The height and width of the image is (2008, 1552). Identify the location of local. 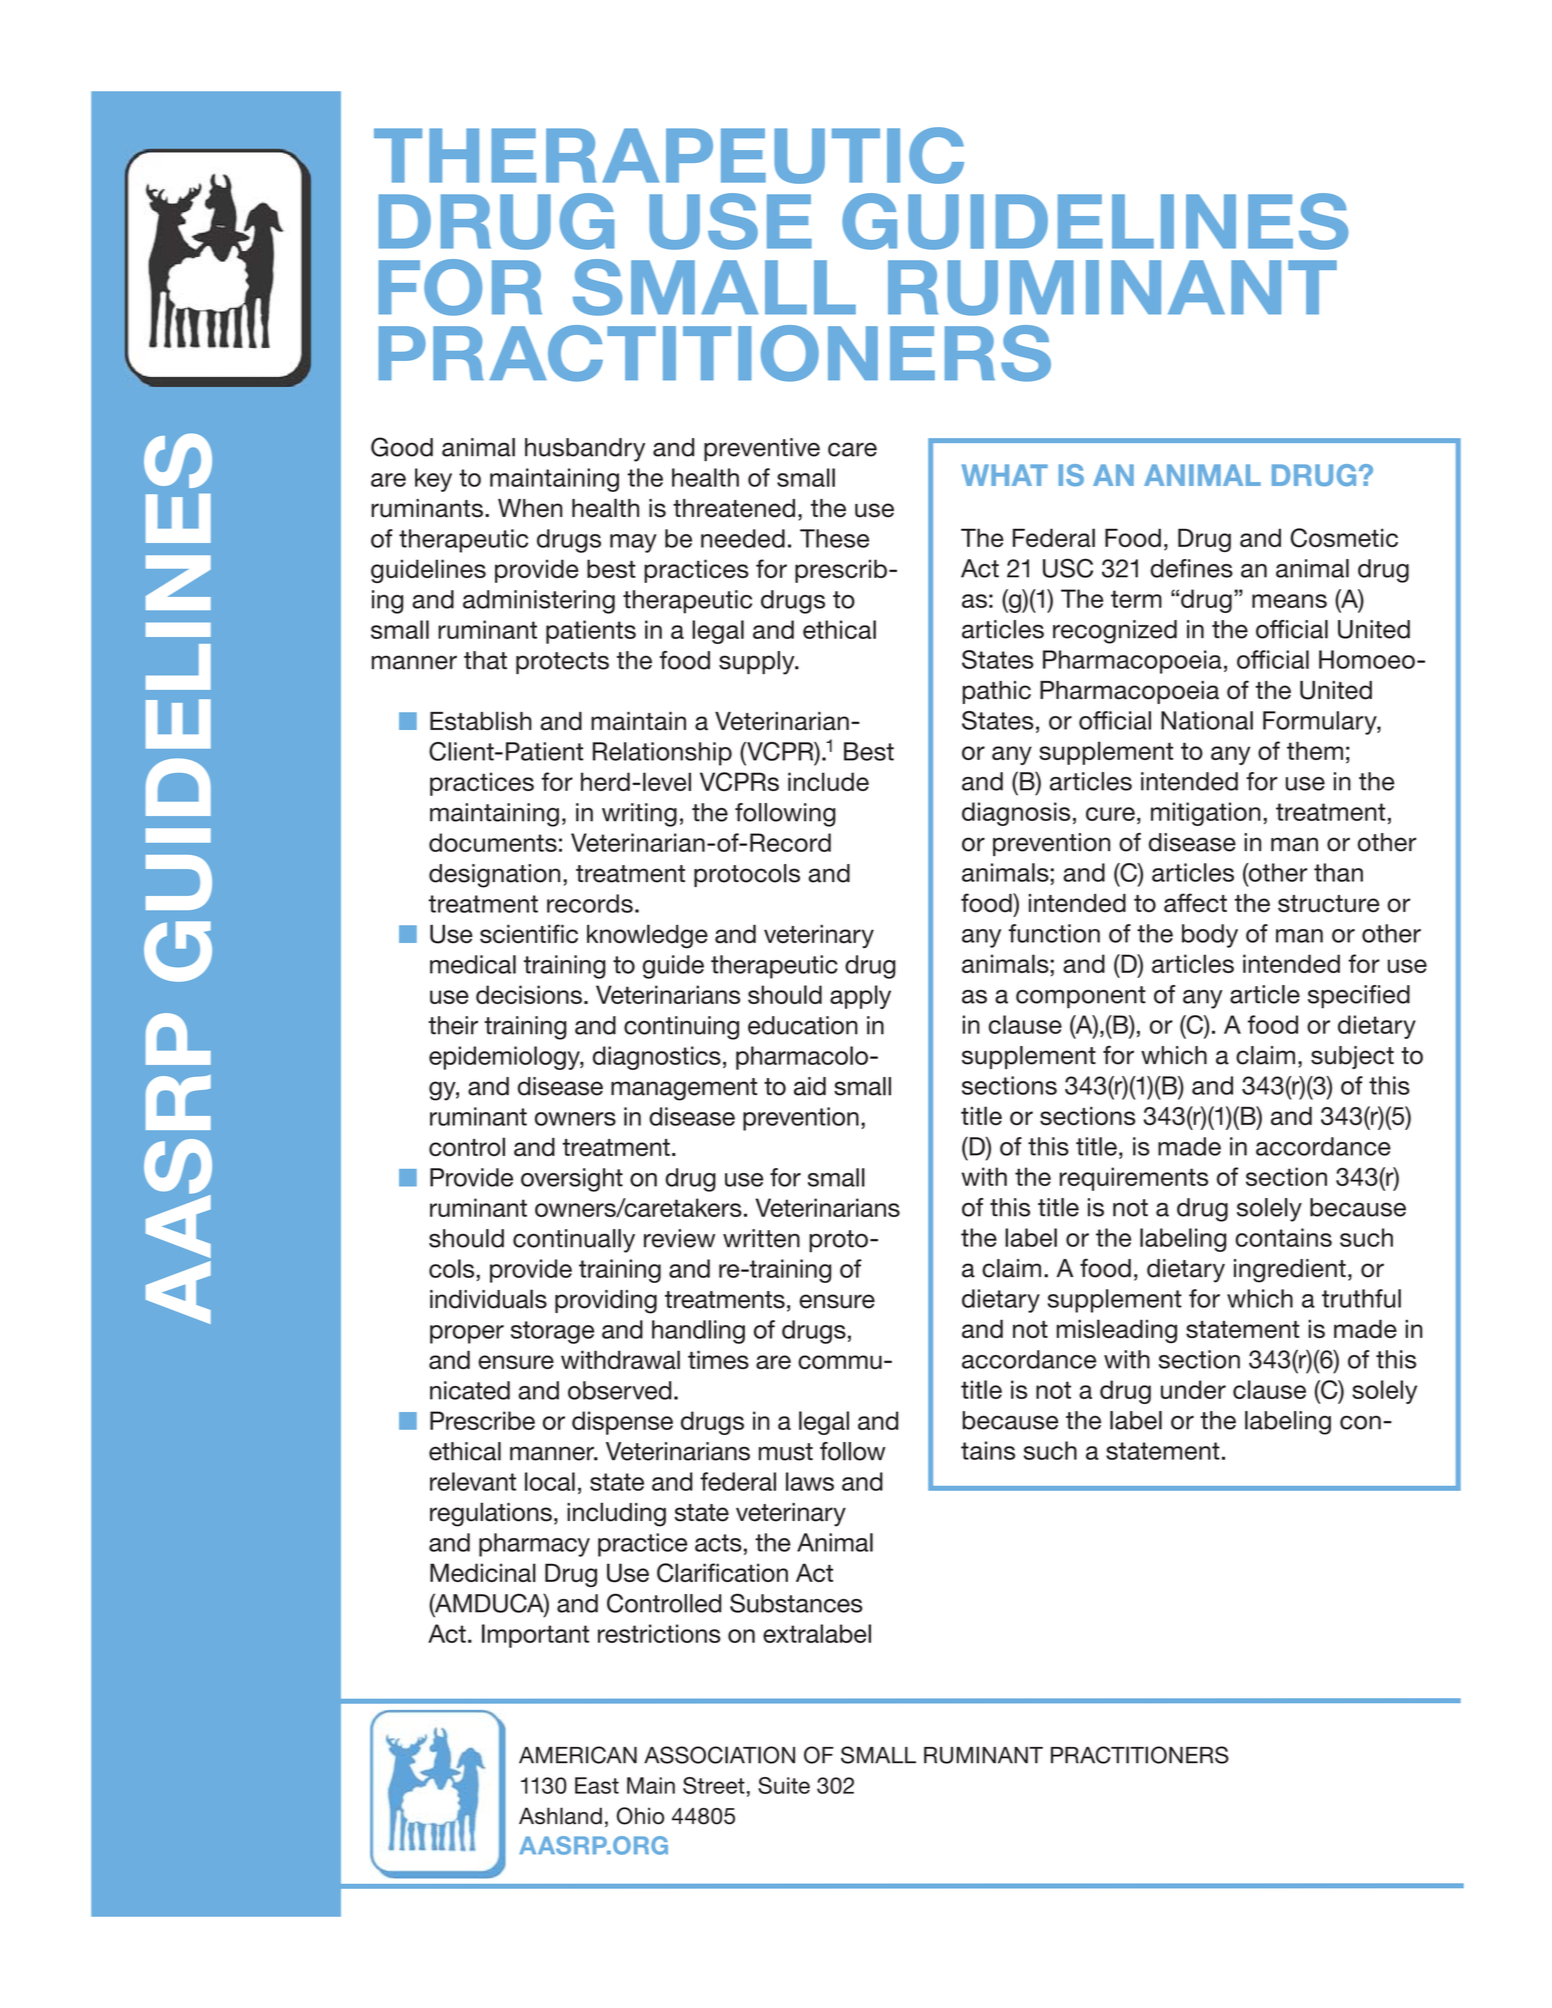
(550, 1481).
